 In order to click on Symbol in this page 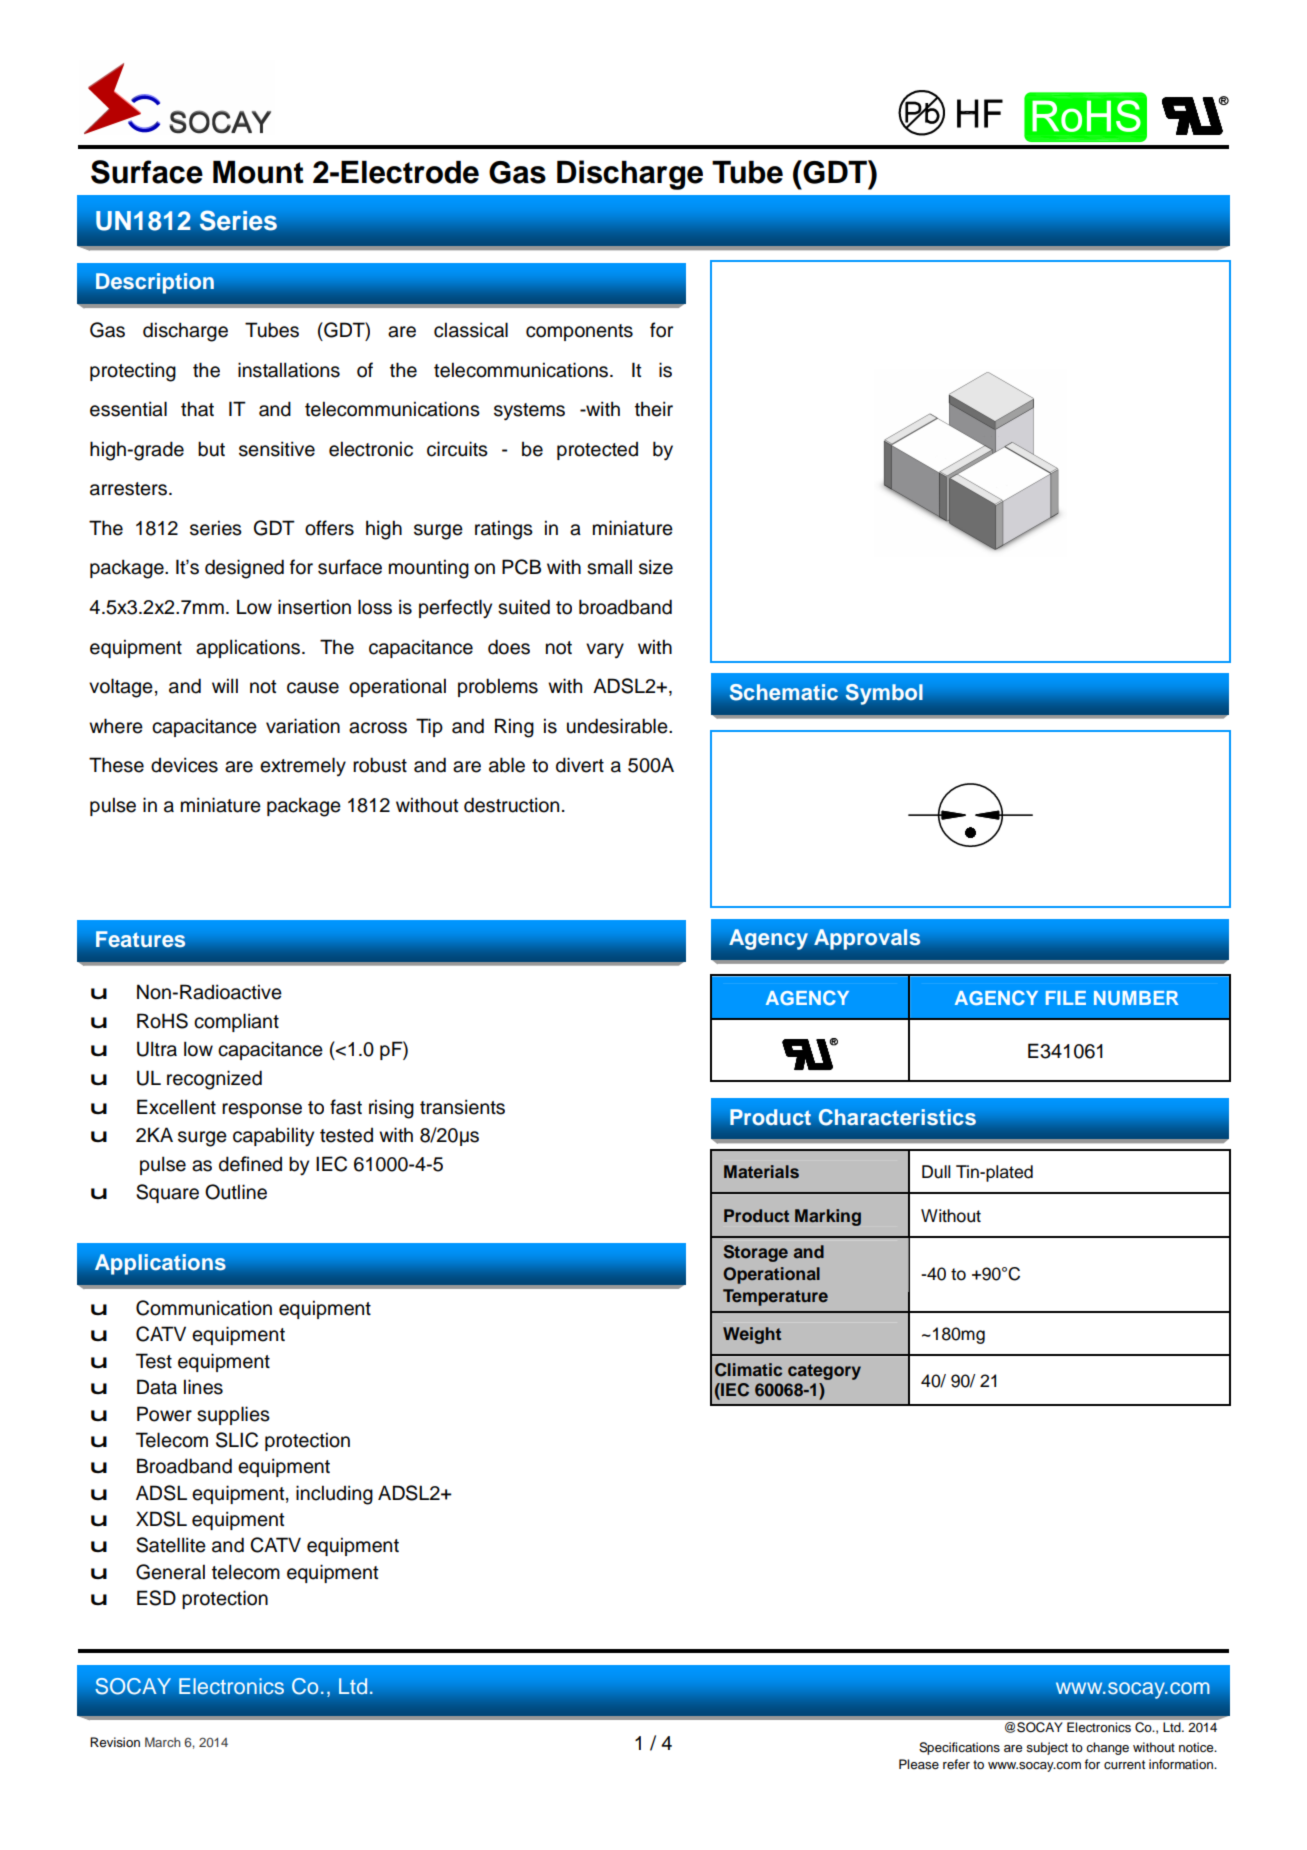, I will do `click(884, 694)`.
